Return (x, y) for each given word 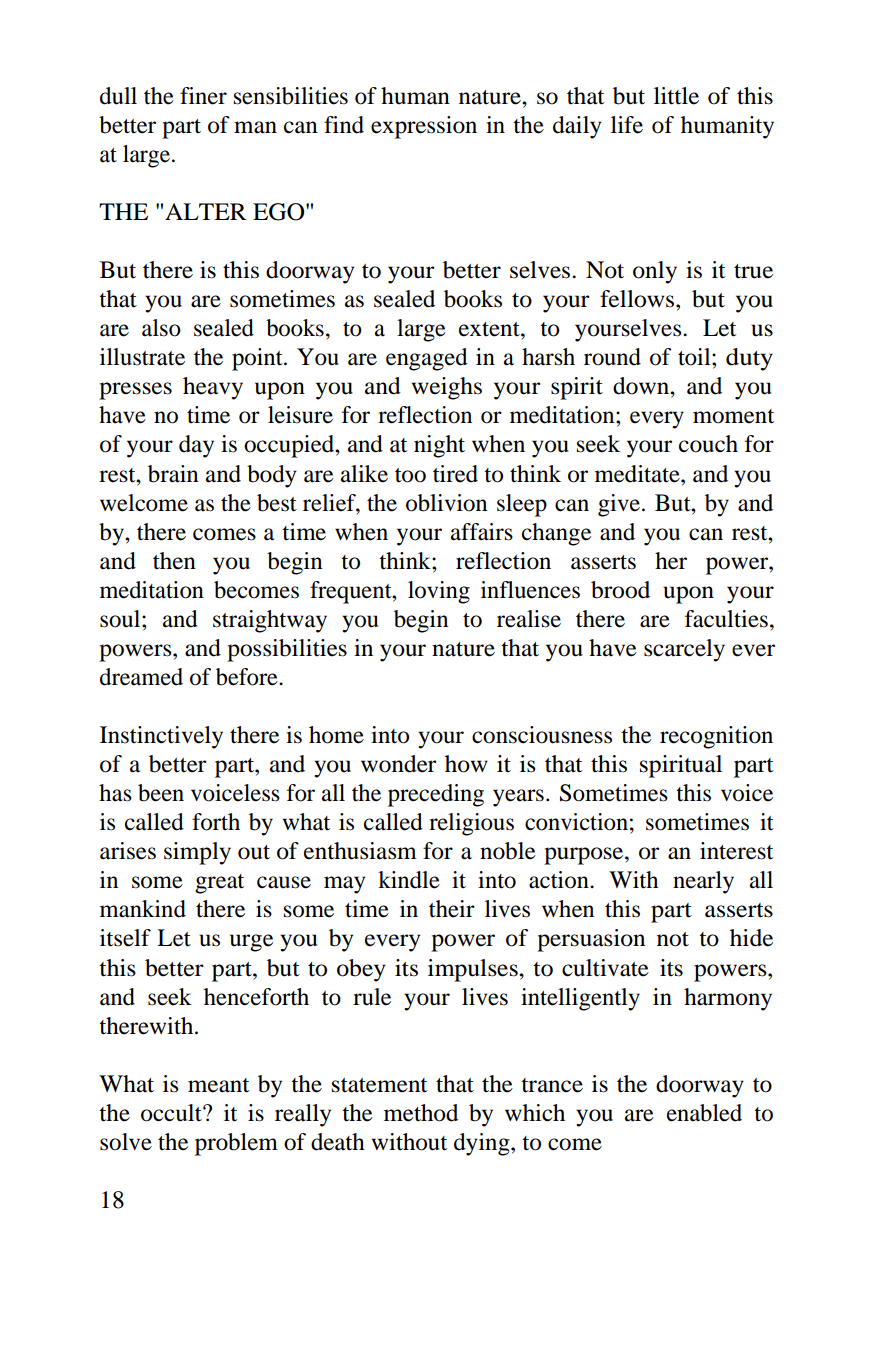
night (439, 446)
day (196, 446)
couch (708, 444)
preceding (436, 795)
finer (203, 96)
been (161, 793)
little (676, 96)
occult (172, 1113)
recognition (716, 737)
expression (424, 127)
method (421, 1113)
